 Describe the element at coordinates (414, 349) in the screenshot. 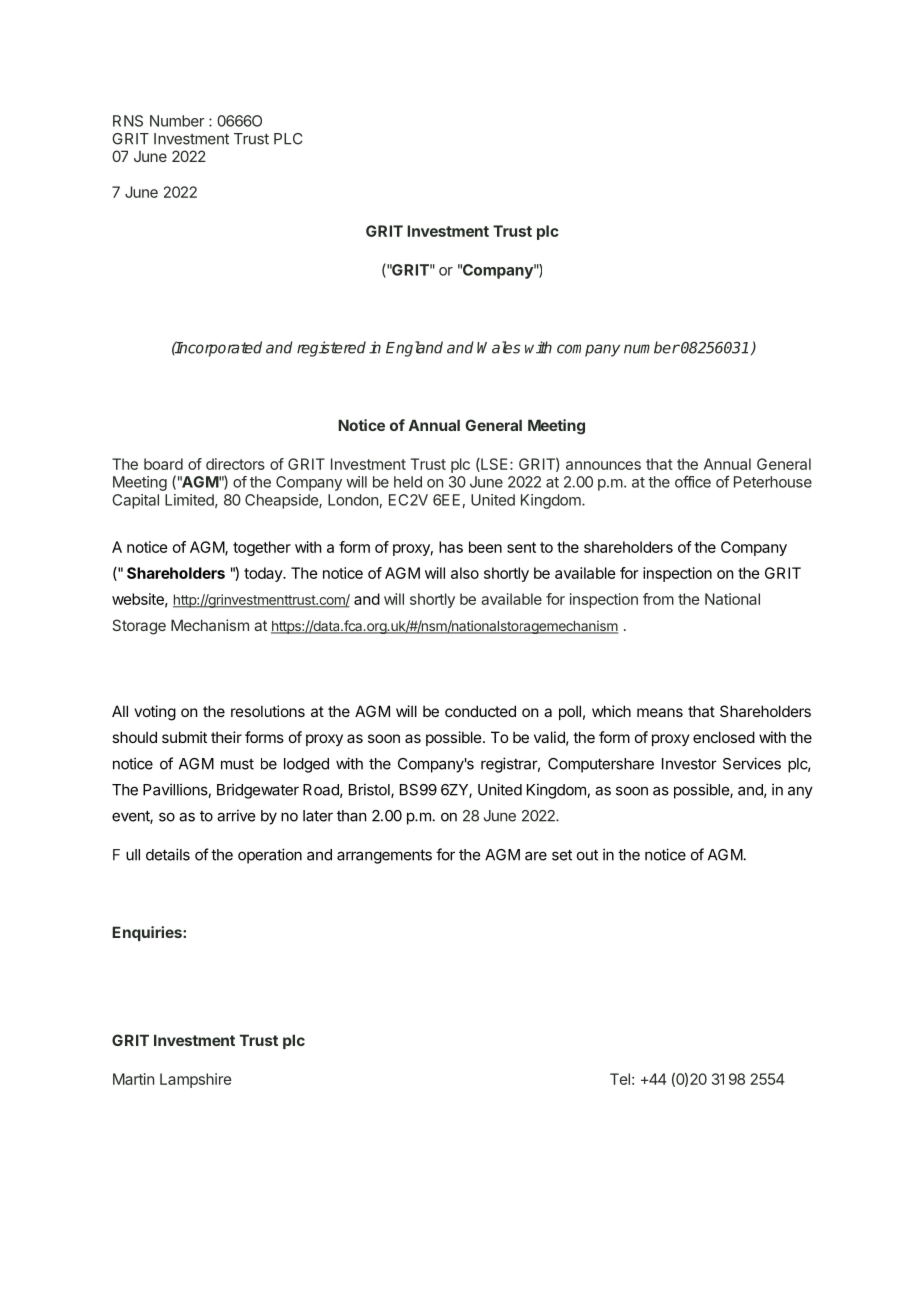

I see `England` at that location.
